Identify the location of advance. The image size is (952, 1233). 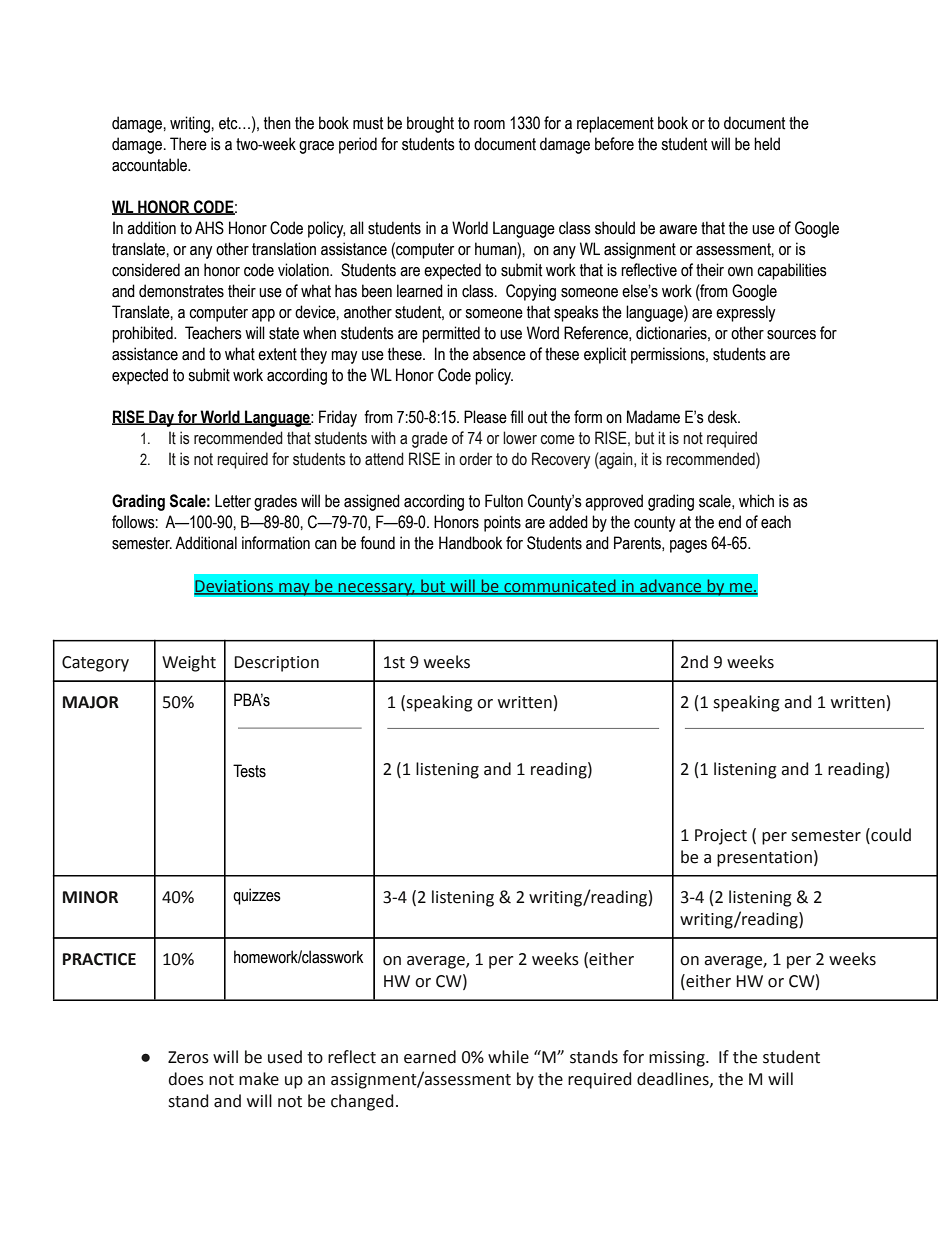
(671, 587).
